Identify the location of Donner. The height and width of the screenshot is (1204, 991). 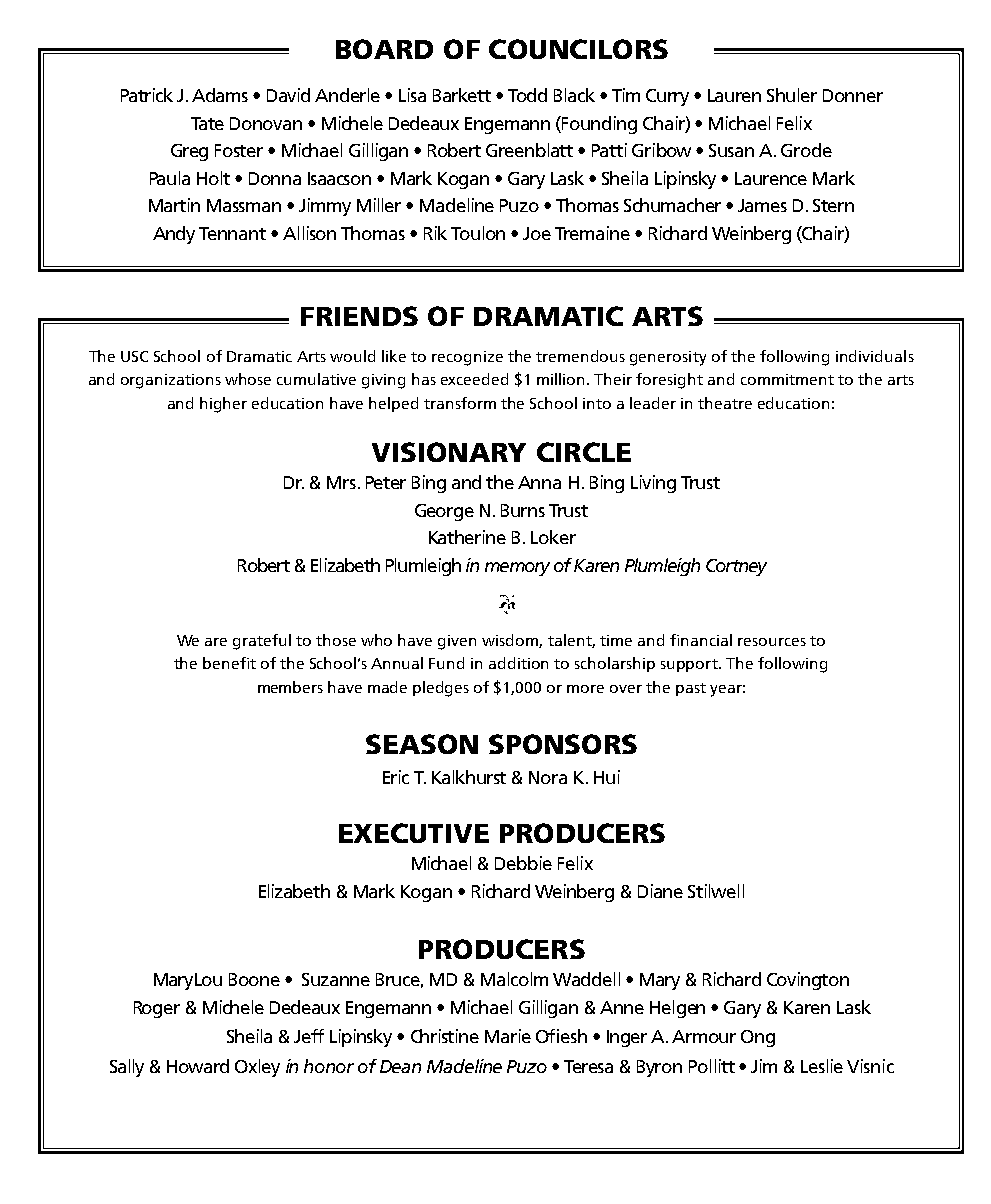
(853, 95).
